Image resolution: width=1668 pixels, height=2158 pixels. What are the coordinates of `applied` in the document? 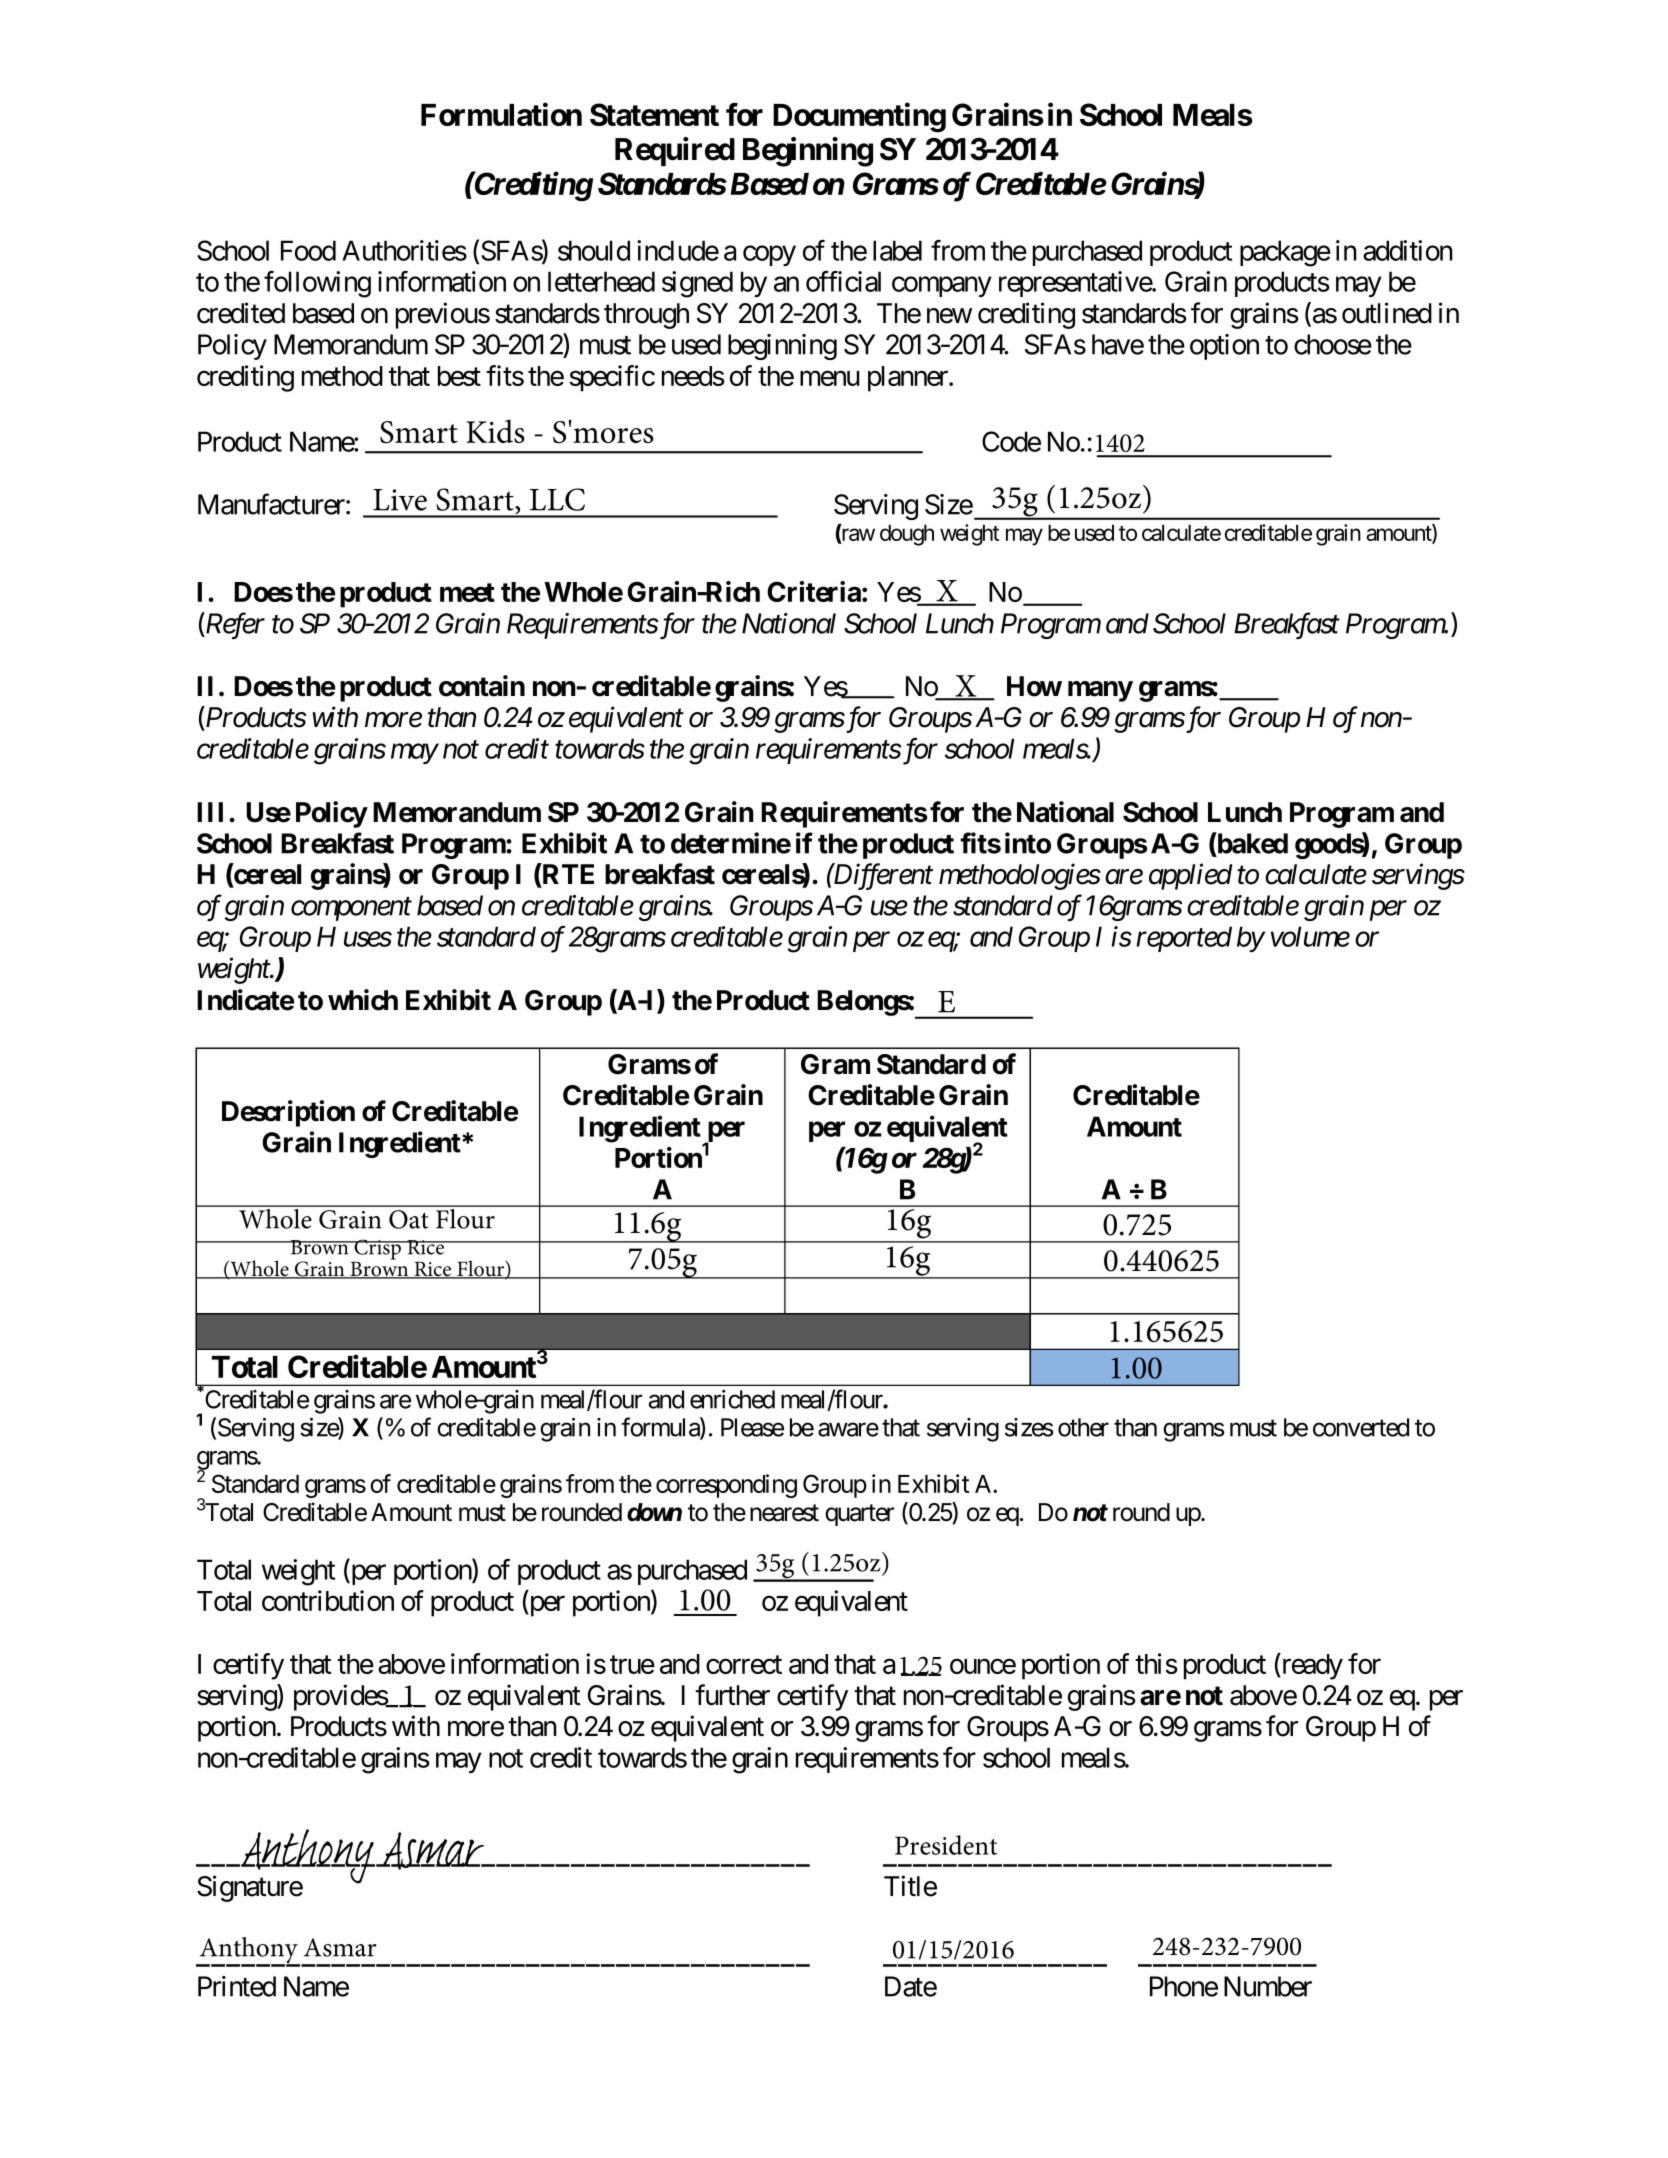 It's located at (1191, 876).
